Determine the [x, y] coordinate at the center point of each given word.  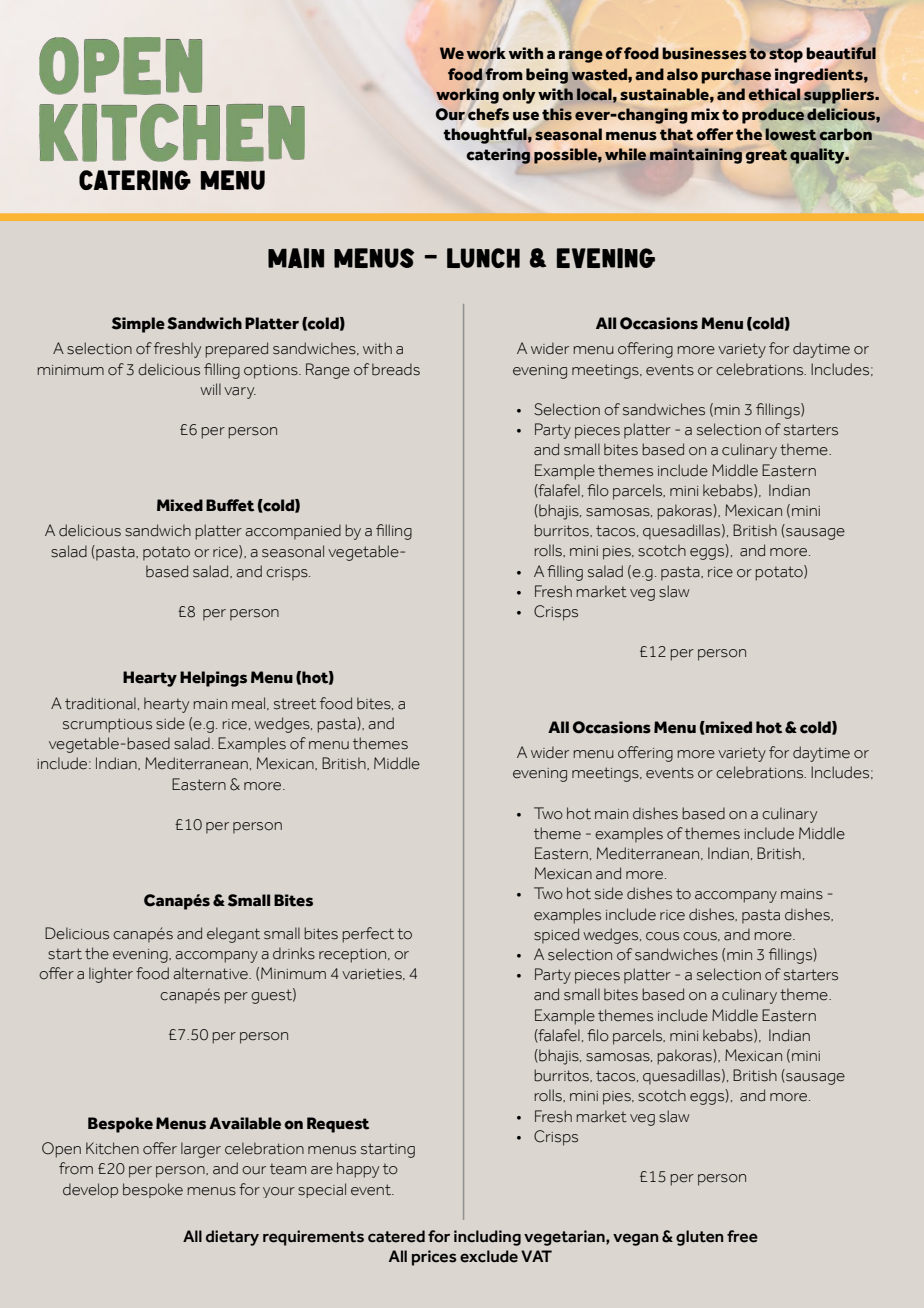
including [487, 1238]
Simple [138, 325]
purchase [736, 76]
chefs [488, 114]
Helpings [213, 679]
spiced [556, 936]
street [295, 704]
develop [90, 1190]
